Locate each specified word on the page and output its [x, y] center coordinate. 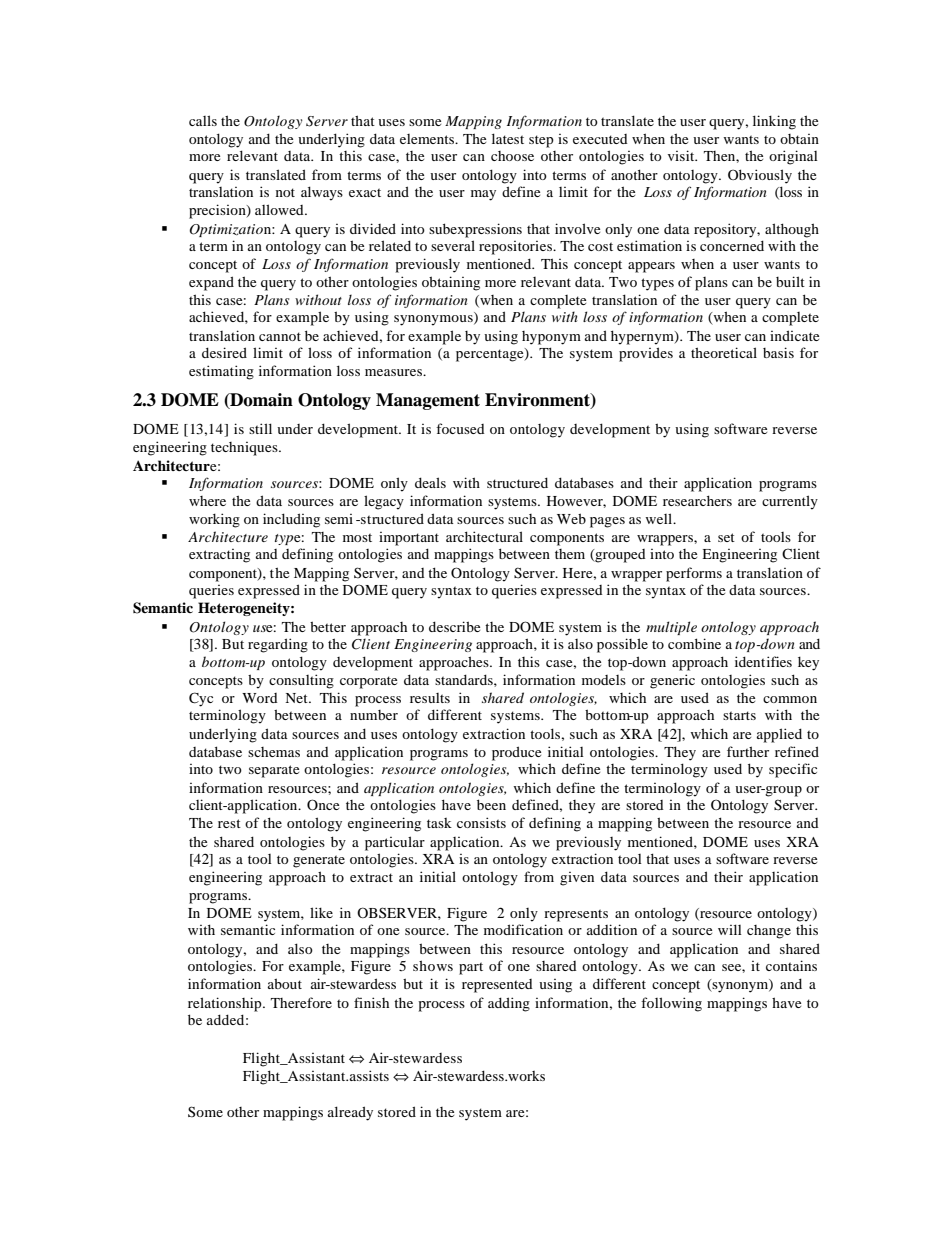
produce [516, 753]
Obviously [760, 176]
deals [430, 482]
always [322, 193]
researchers [697, 500]
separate [274, 771]
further [748, 751]
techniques [245, 449]
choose [512, 156]
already [350, 1113]
